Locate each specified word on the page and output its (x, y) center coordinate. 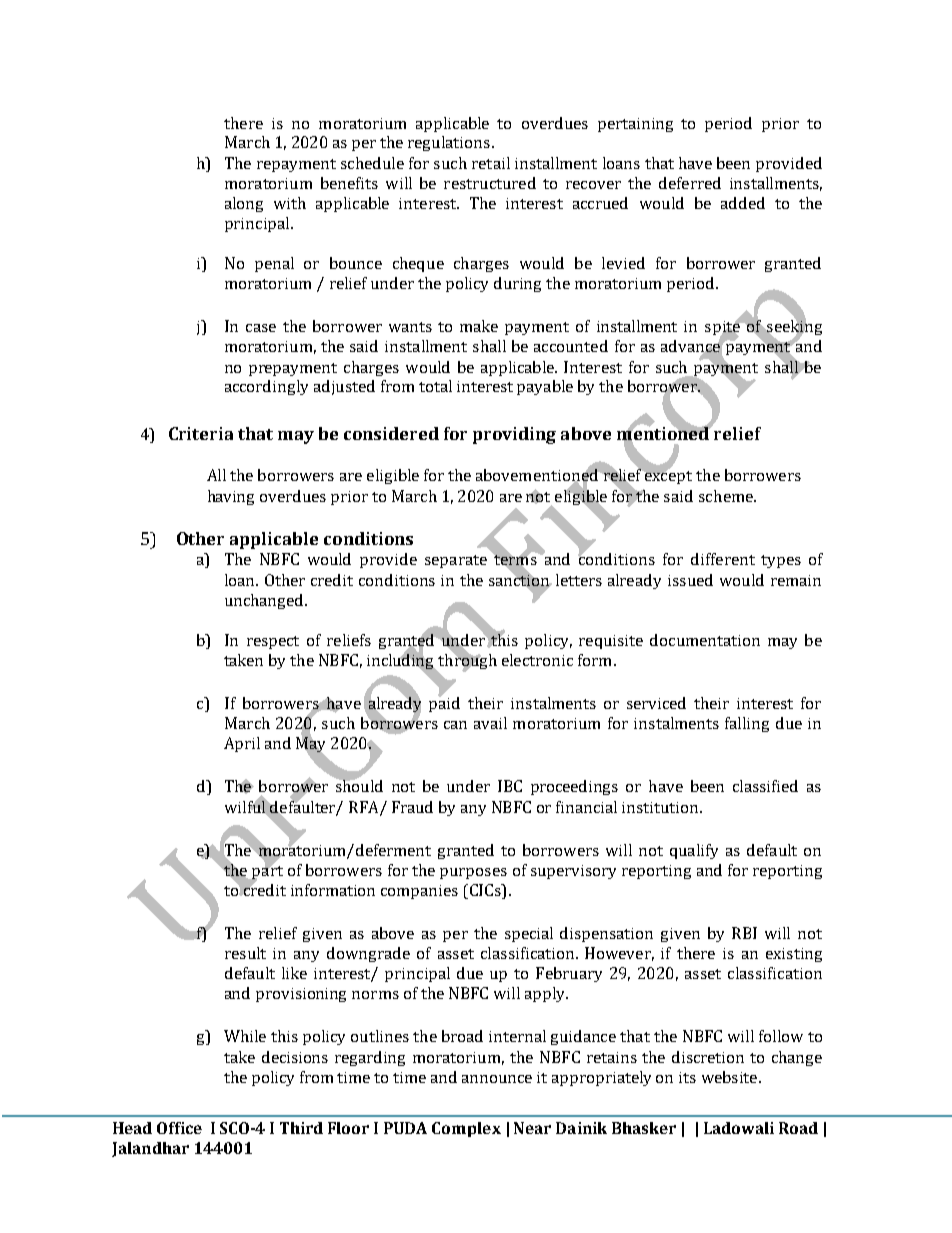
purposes (473, 873)
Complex (466, 1129)
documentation (705, 640)
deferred (690, 183)
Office (179, 1128)
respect (273, 642)
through (466, 662)
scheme (727, 496)
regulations (449, 143)
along (244, 204)
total (435, 386)
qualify (694, 851)
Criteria (201, 433)
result (245, 953)
